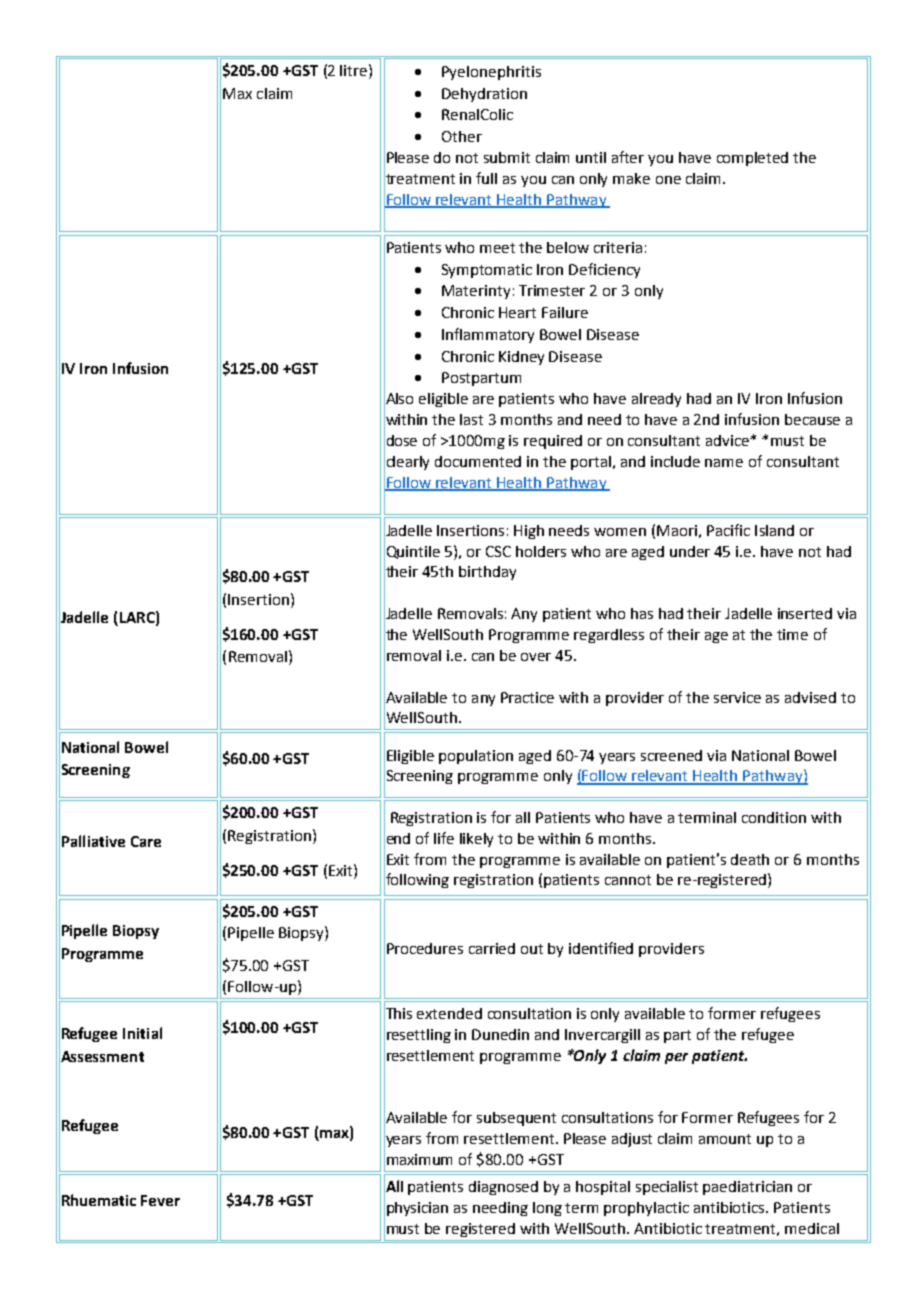 This screenshot has width=924, height=1308. I want to click on diagnosed, so click(503, 1188).
